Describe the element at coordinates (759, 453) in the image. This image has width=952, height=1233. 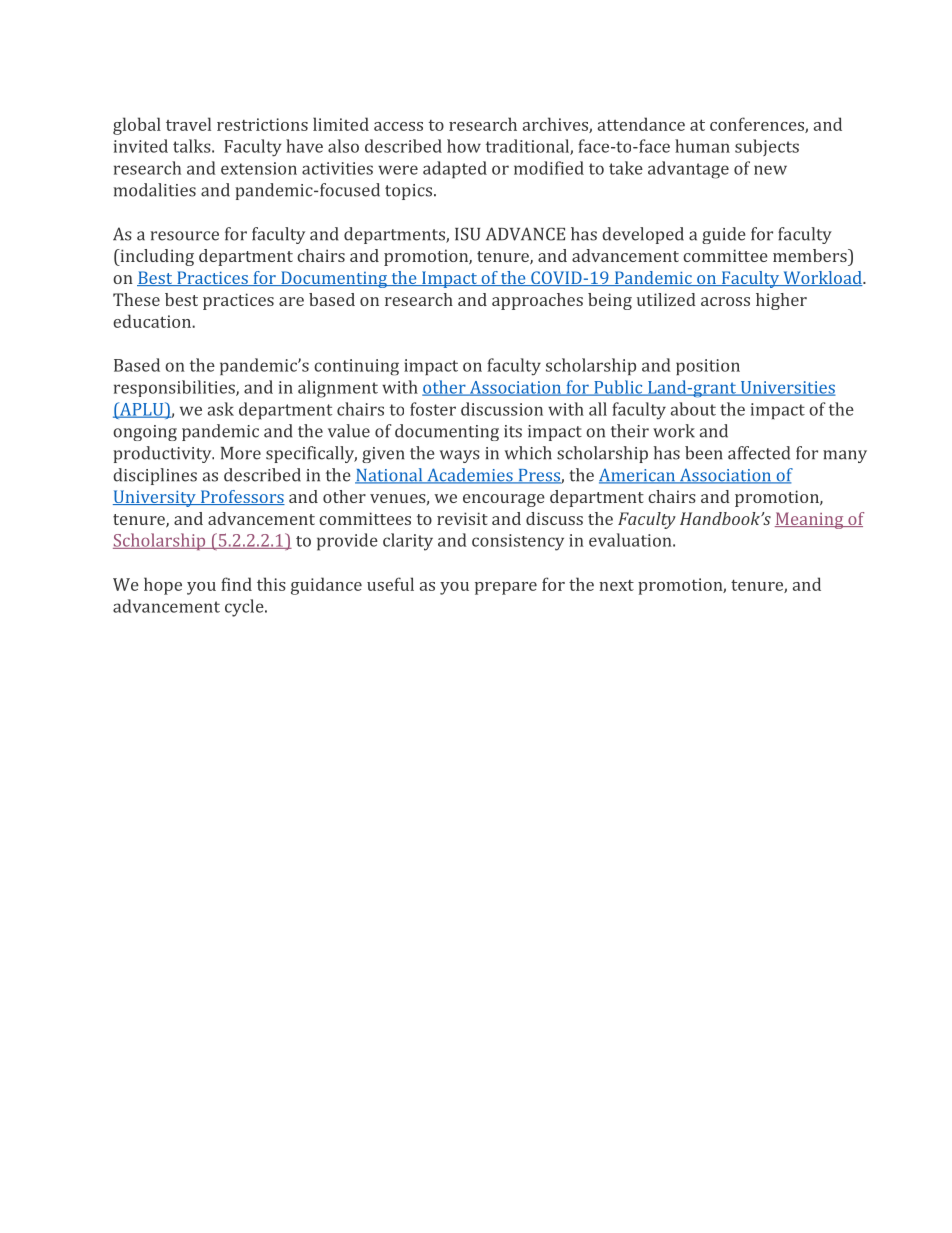
I see `affected` at that location.
